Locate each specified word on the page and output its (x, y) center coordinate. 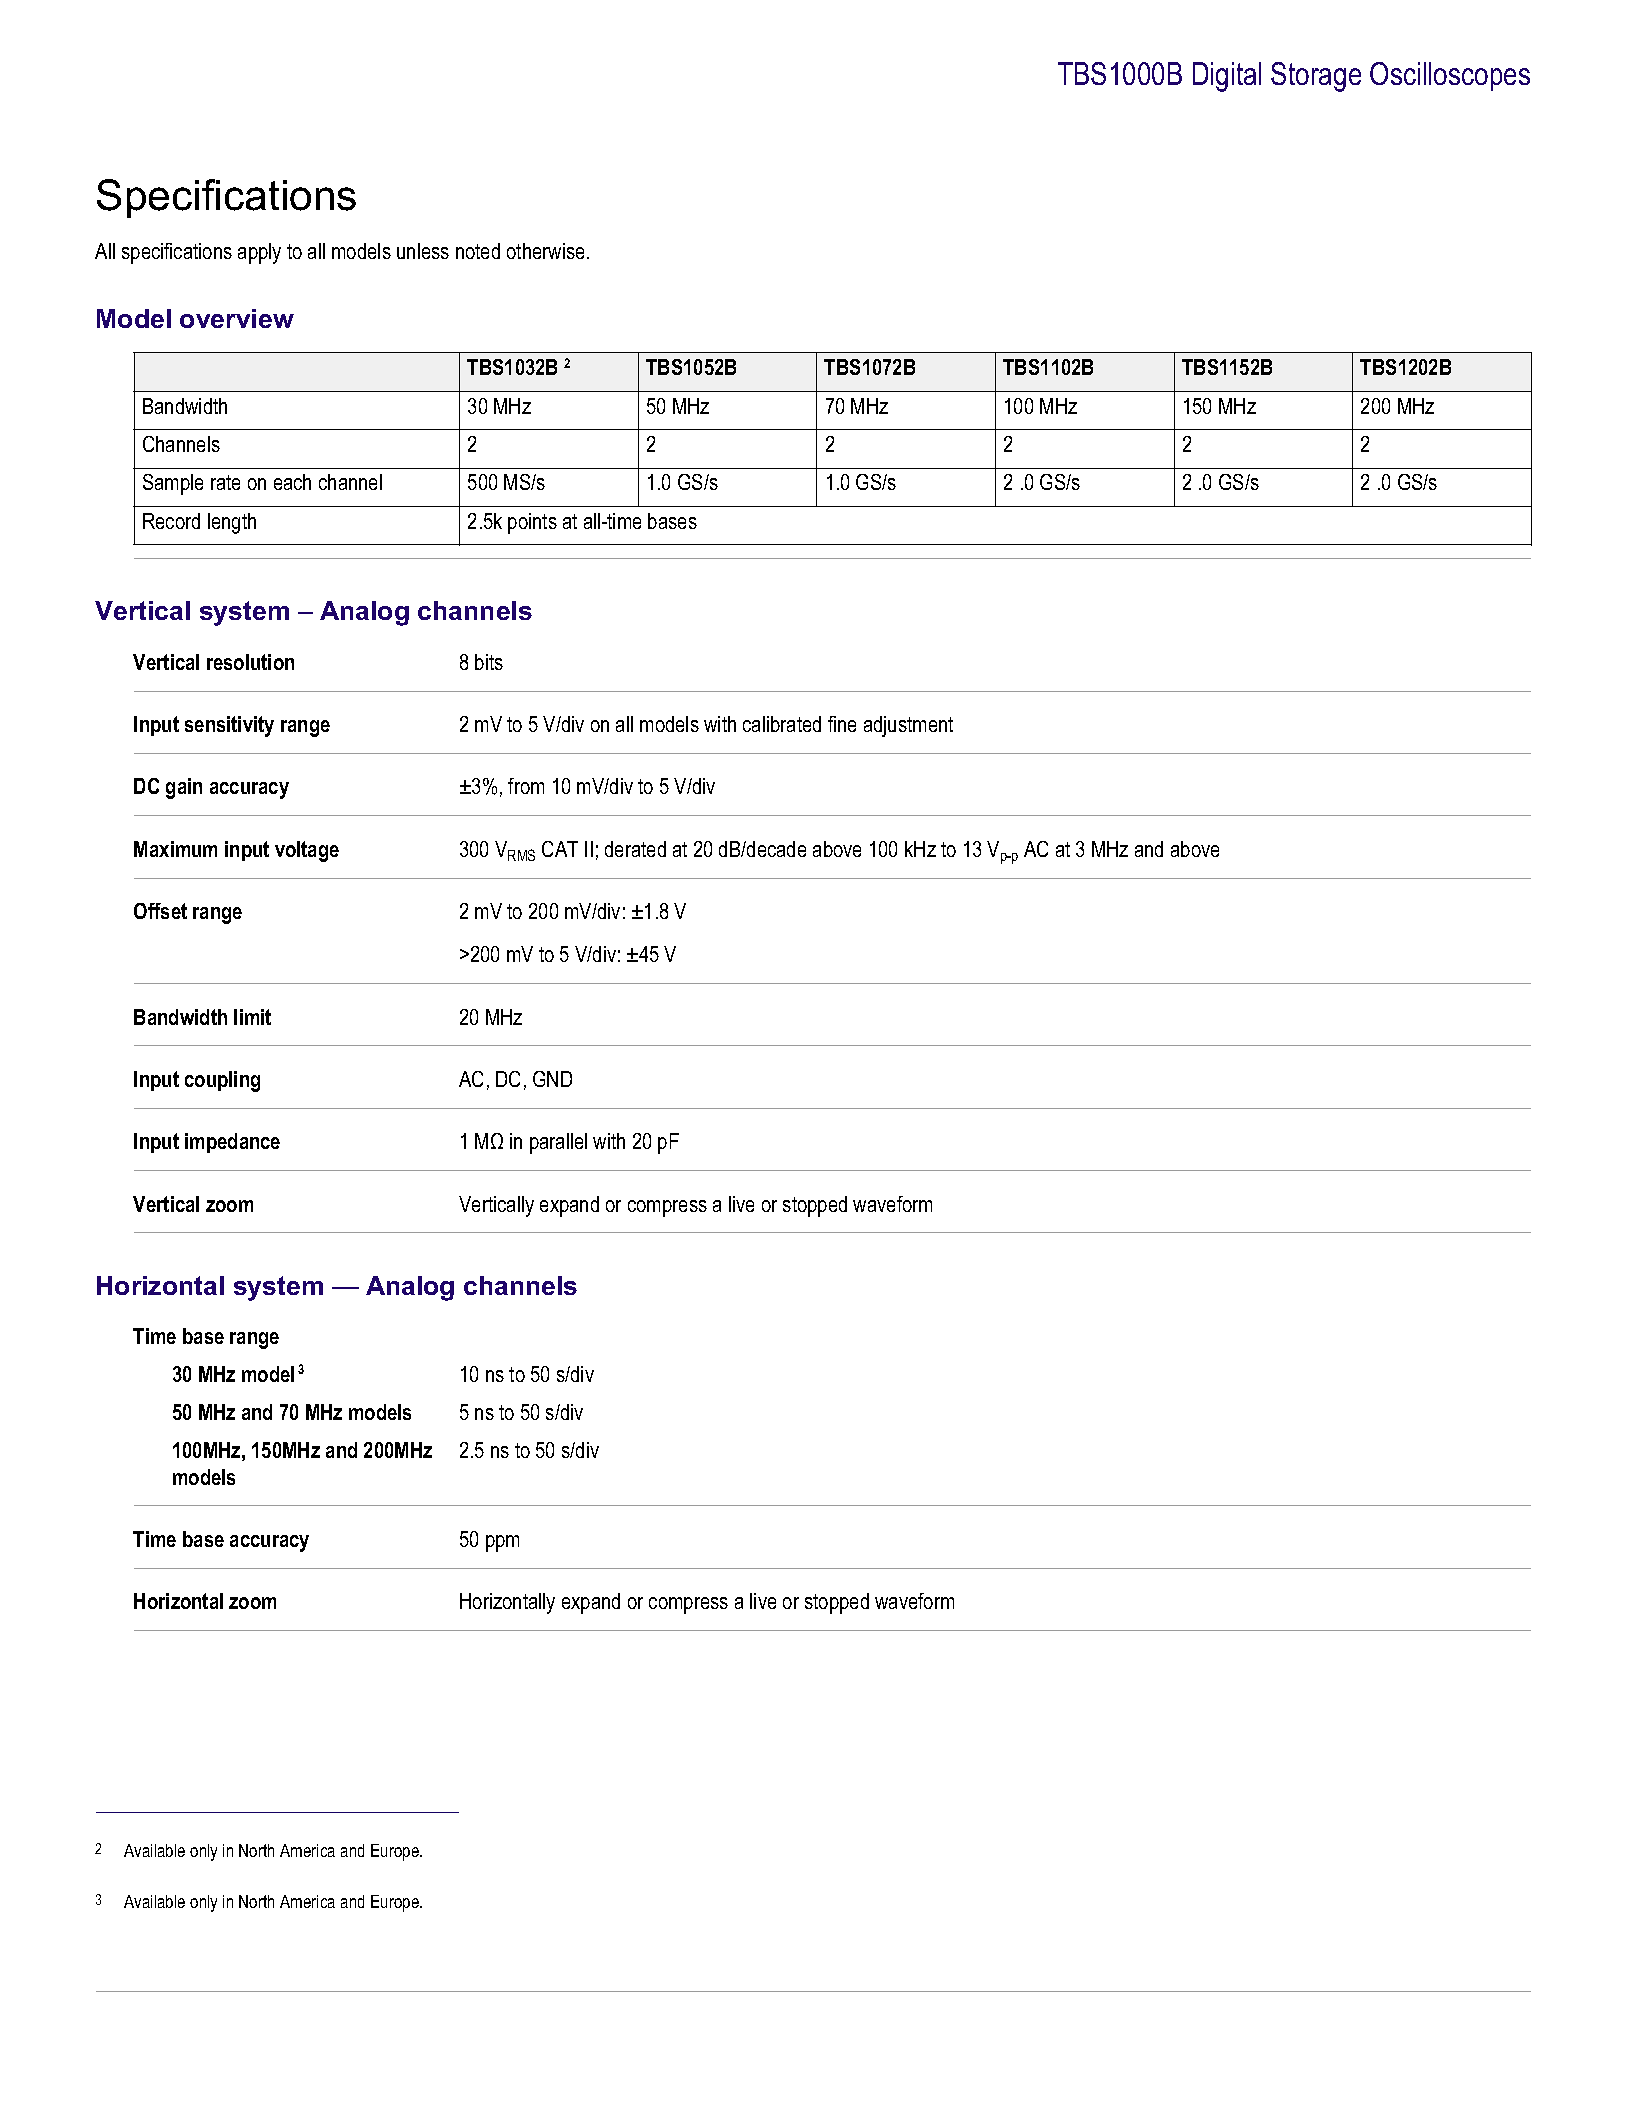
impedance (232, 1143)
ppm (502, 1543)
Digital (1227, 77)
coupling (222, 1081)
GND (552, 1079)
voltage (307, 851)
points (532, 523)
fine (842, 724)
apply (259, 253)
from (526, 786)
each (292, 482)
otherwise (547, 251)
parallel (558, 1143)
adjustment (908, 726)
